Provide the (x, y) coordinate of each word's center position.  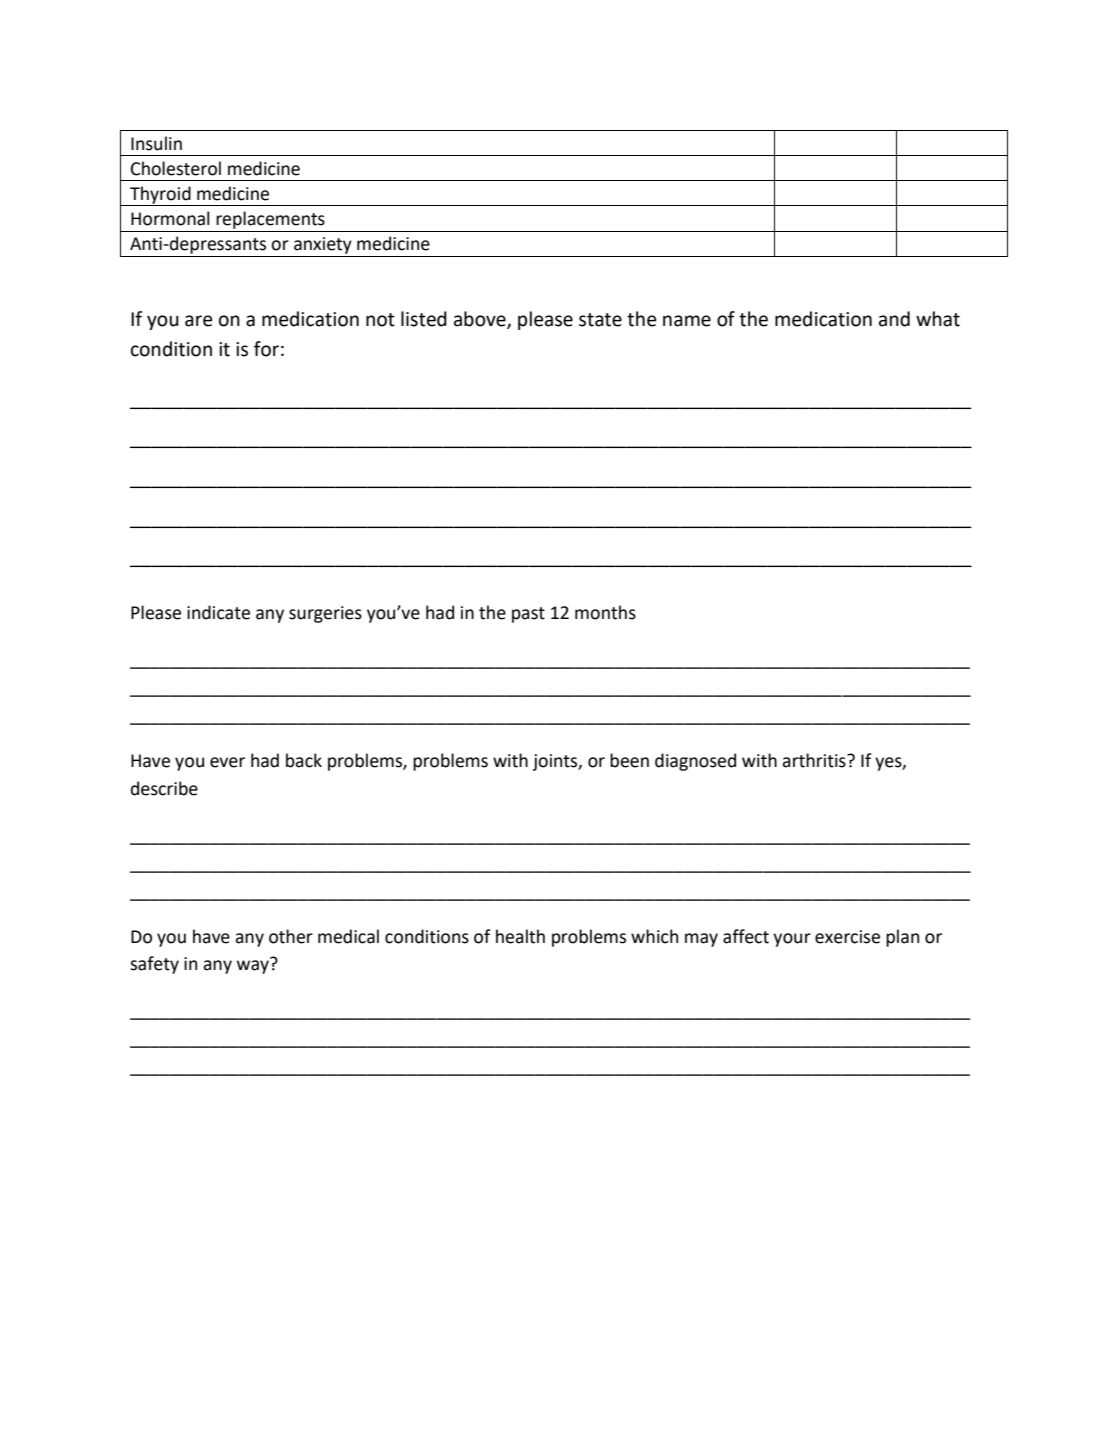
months (605, 612)
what (938, 319)
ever (227, 762)
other (291, 936)
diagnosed (695, 762)
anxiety (323, 245)
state (600, 320)
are (198, 321)
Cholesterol (176, 168)
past (528, 615)
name (687, 321)
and (894, 319)
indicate (218, 612)
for (266, 349)
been (629, 760)
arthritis (815, 760)
